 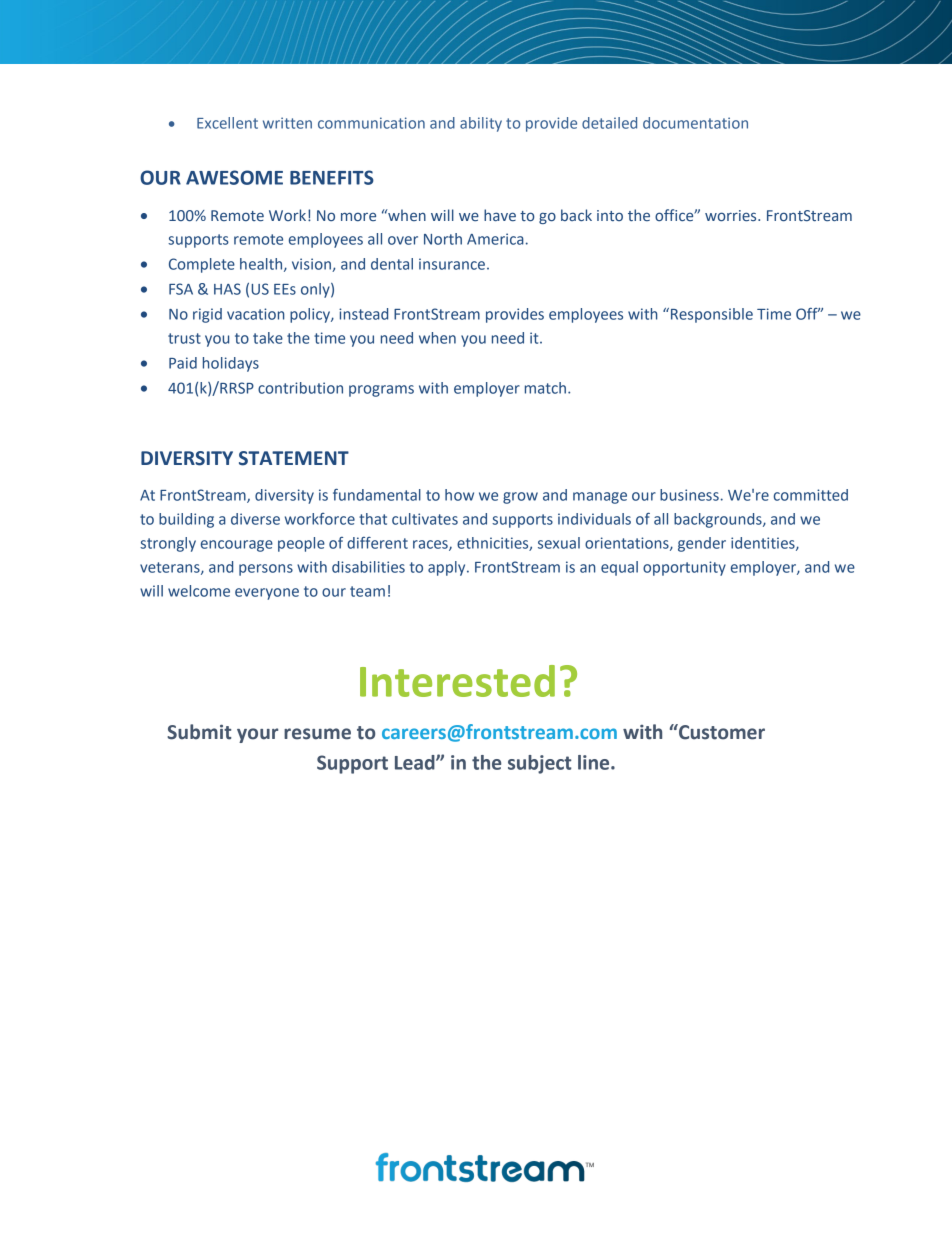 What do you see at coordinates (545, 388) in the page?
I see `match` at bounding box center [545, 388].
